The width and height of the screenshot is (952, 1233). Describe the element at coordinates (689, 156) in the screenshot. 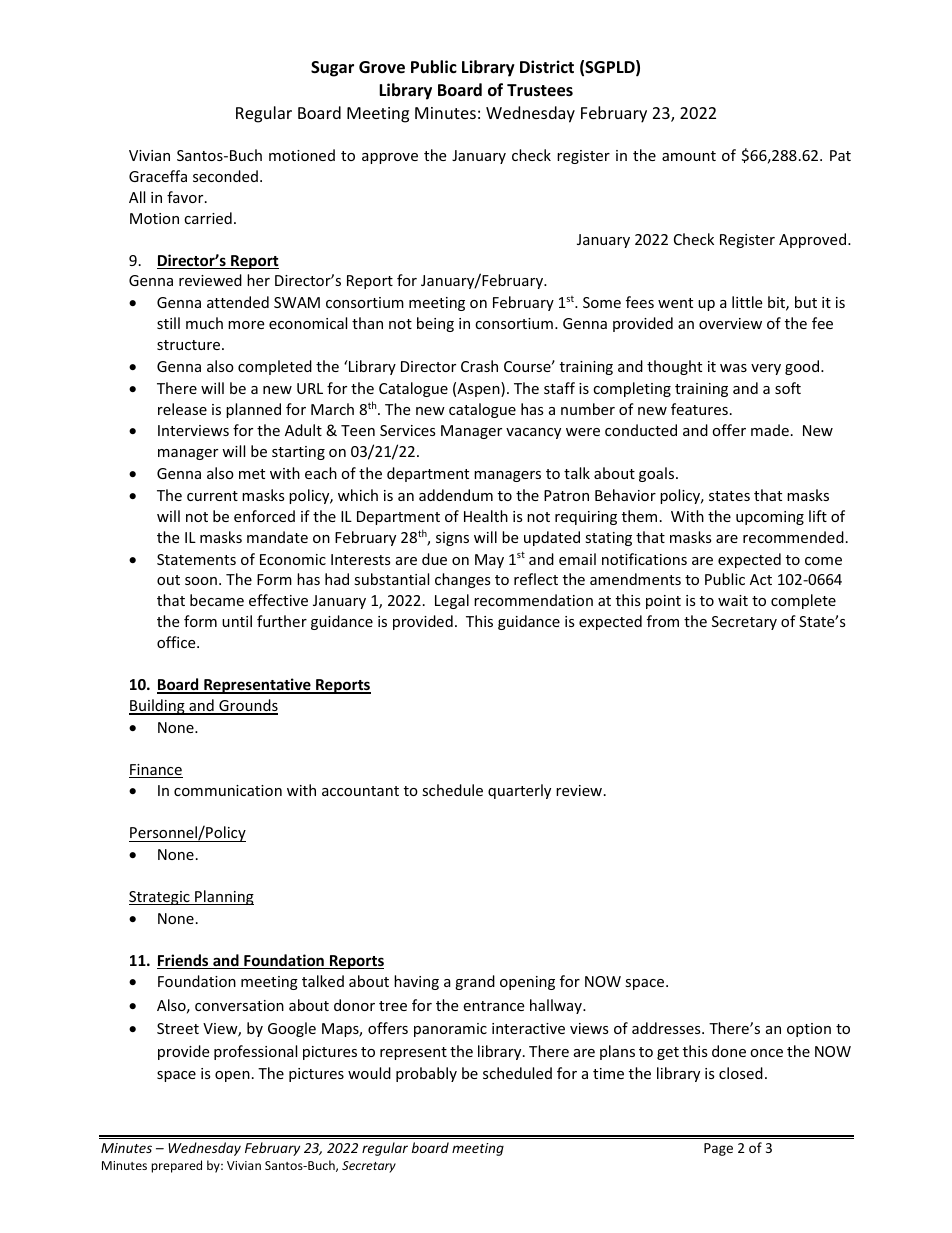

I see `amount` at that location.
